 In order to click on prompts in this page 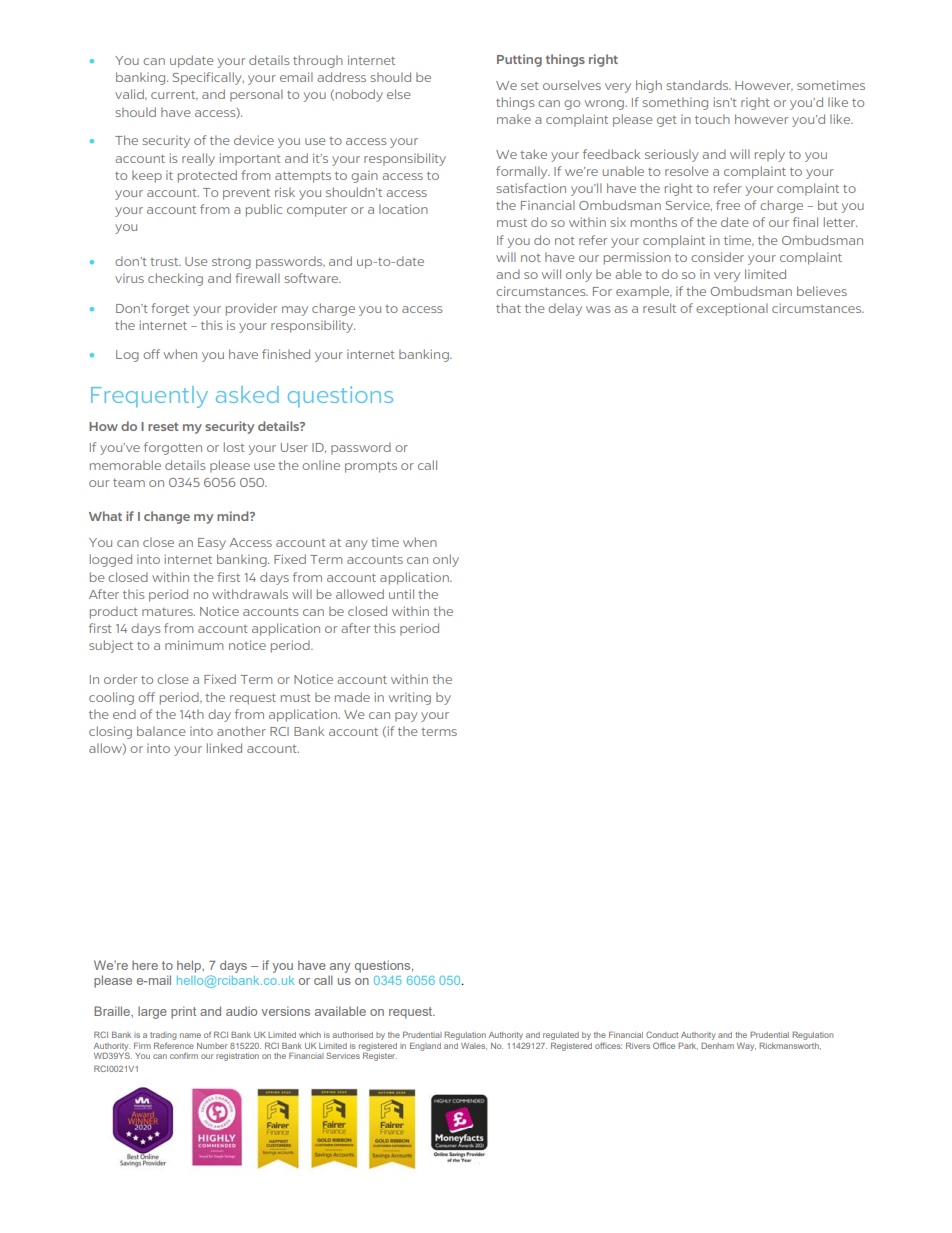, I will do `click(371, 467)`.
